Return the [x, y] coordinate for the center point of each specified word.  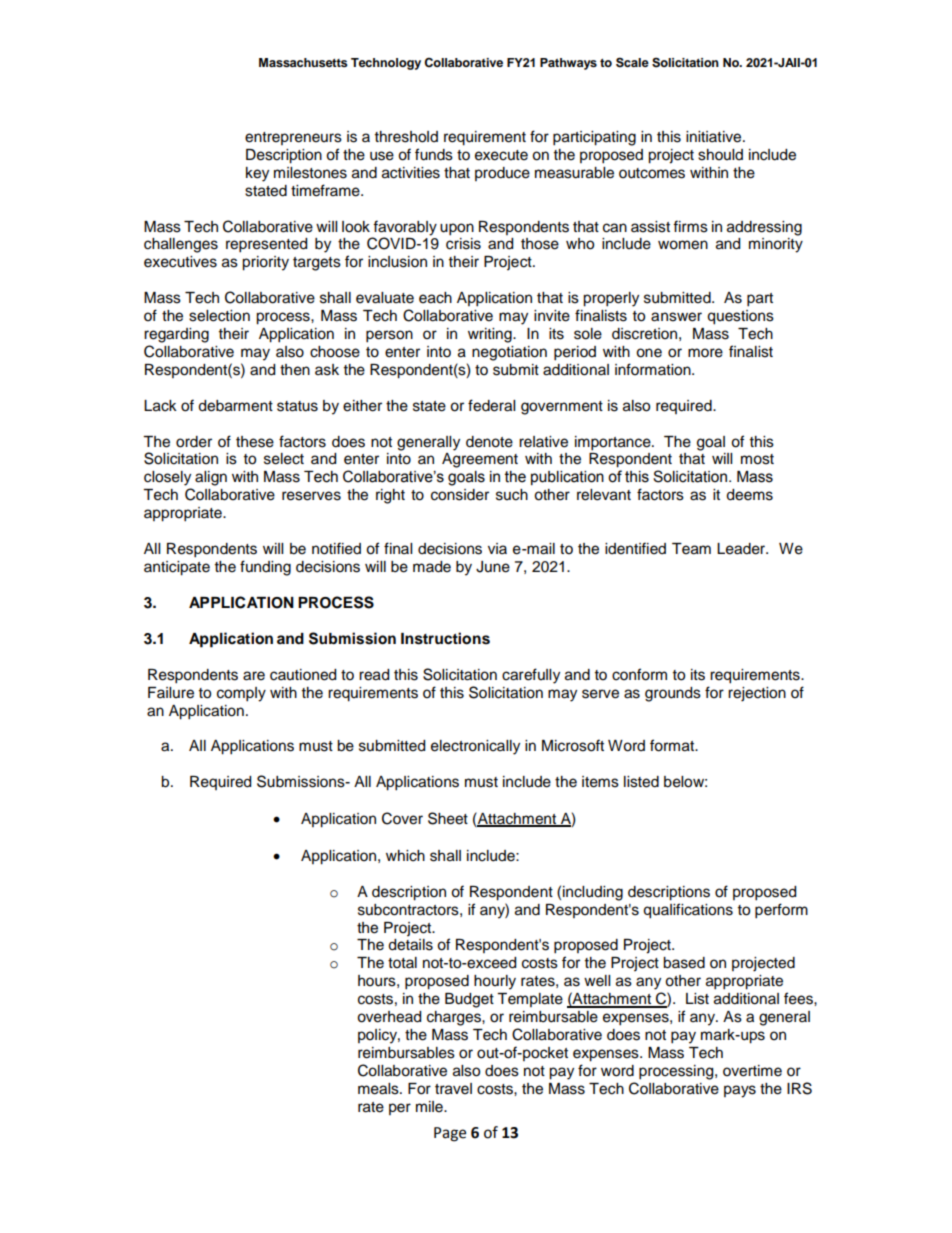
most [757, 459]
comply [241, 694]
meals [379, 1089]
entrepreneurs [293, 138]
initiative [715, 137]
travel [453, 1089]
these [255, 442]
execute [501, 155]
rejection [757, 694]
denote [489, 442]
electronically [475, 747]
